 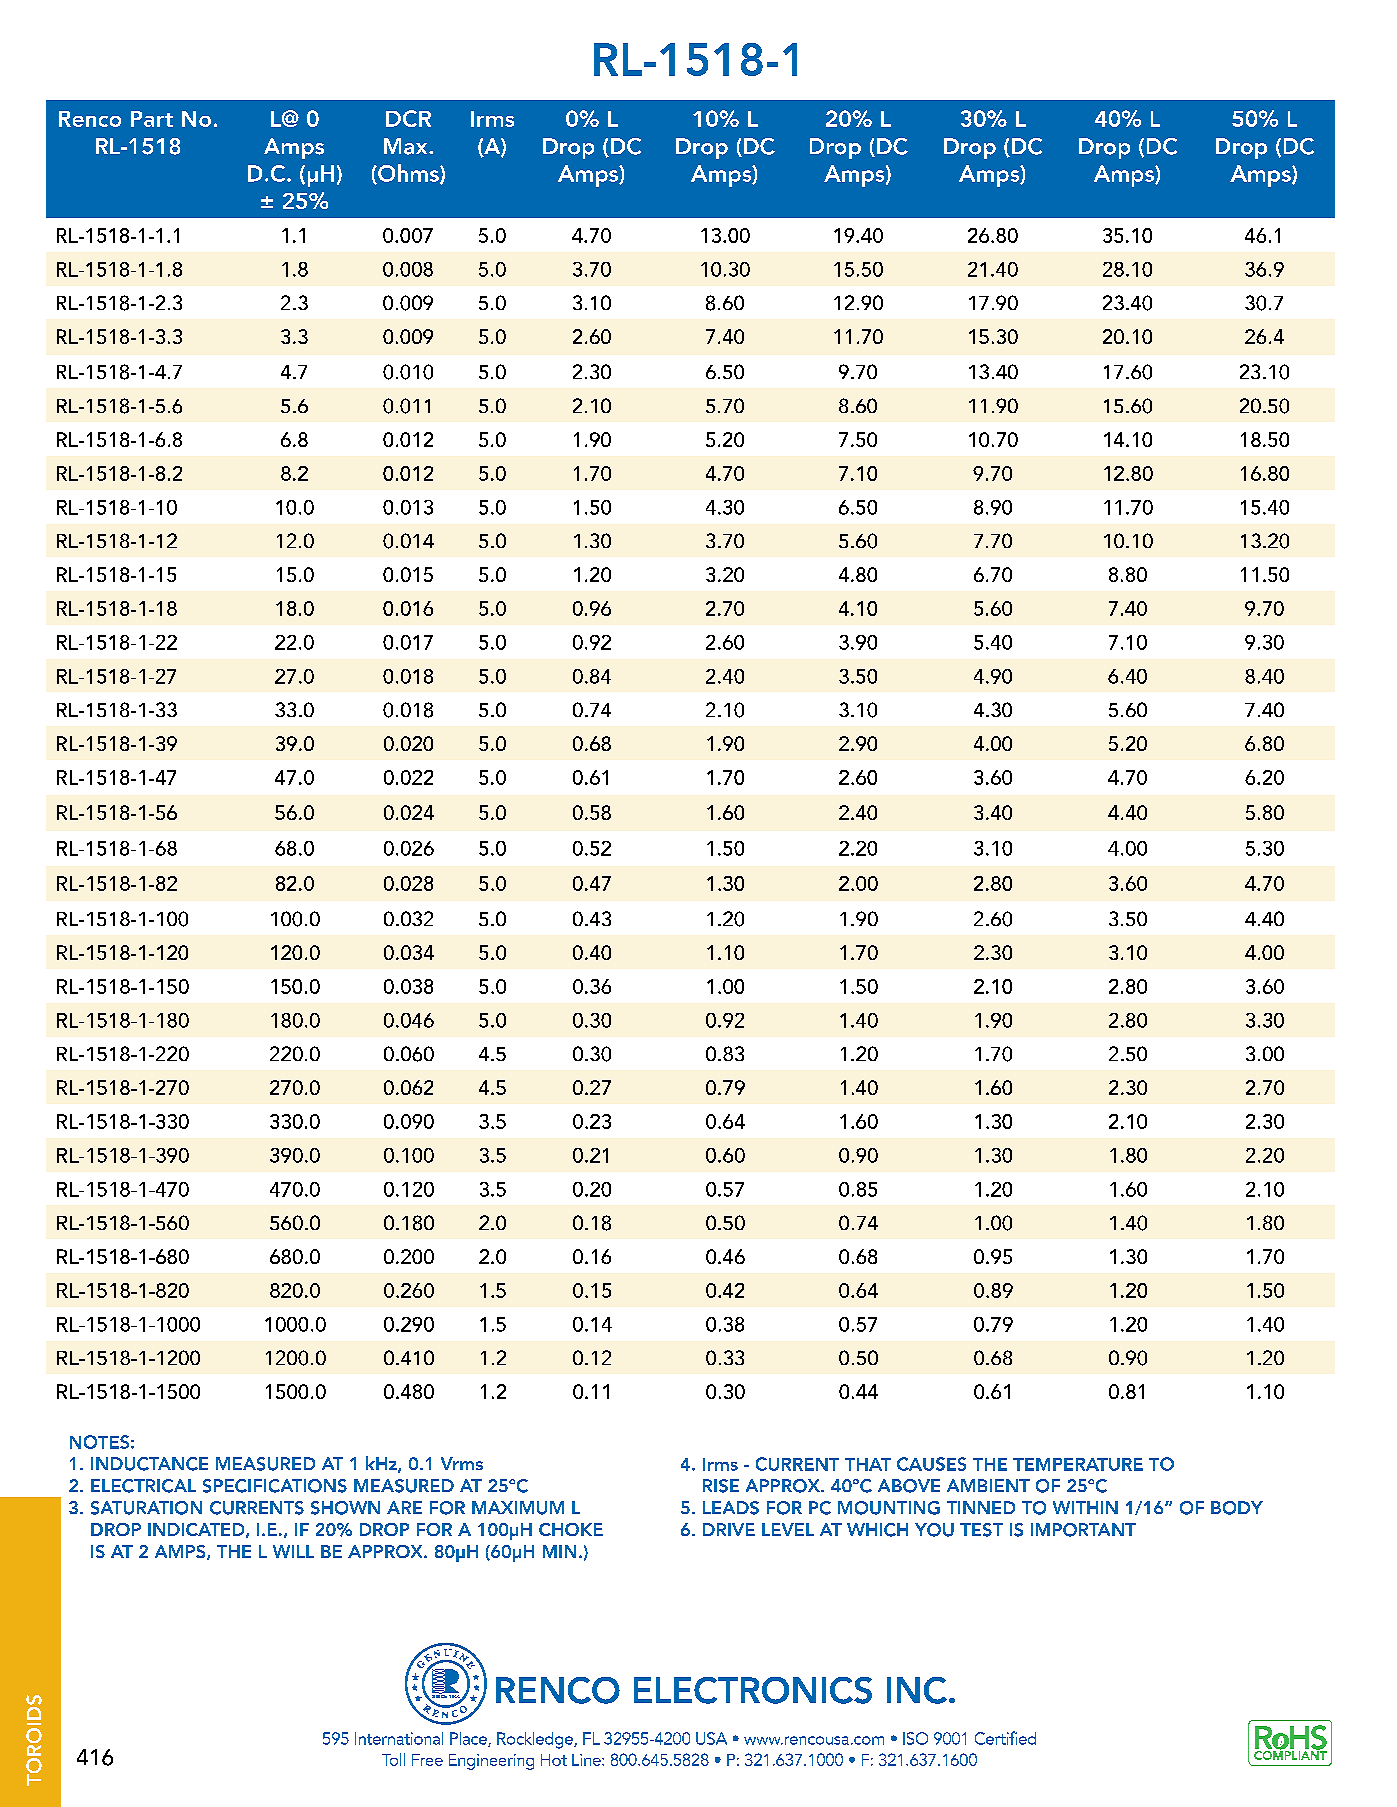 I want to click on THAT, so click(x=868, y=1464).
